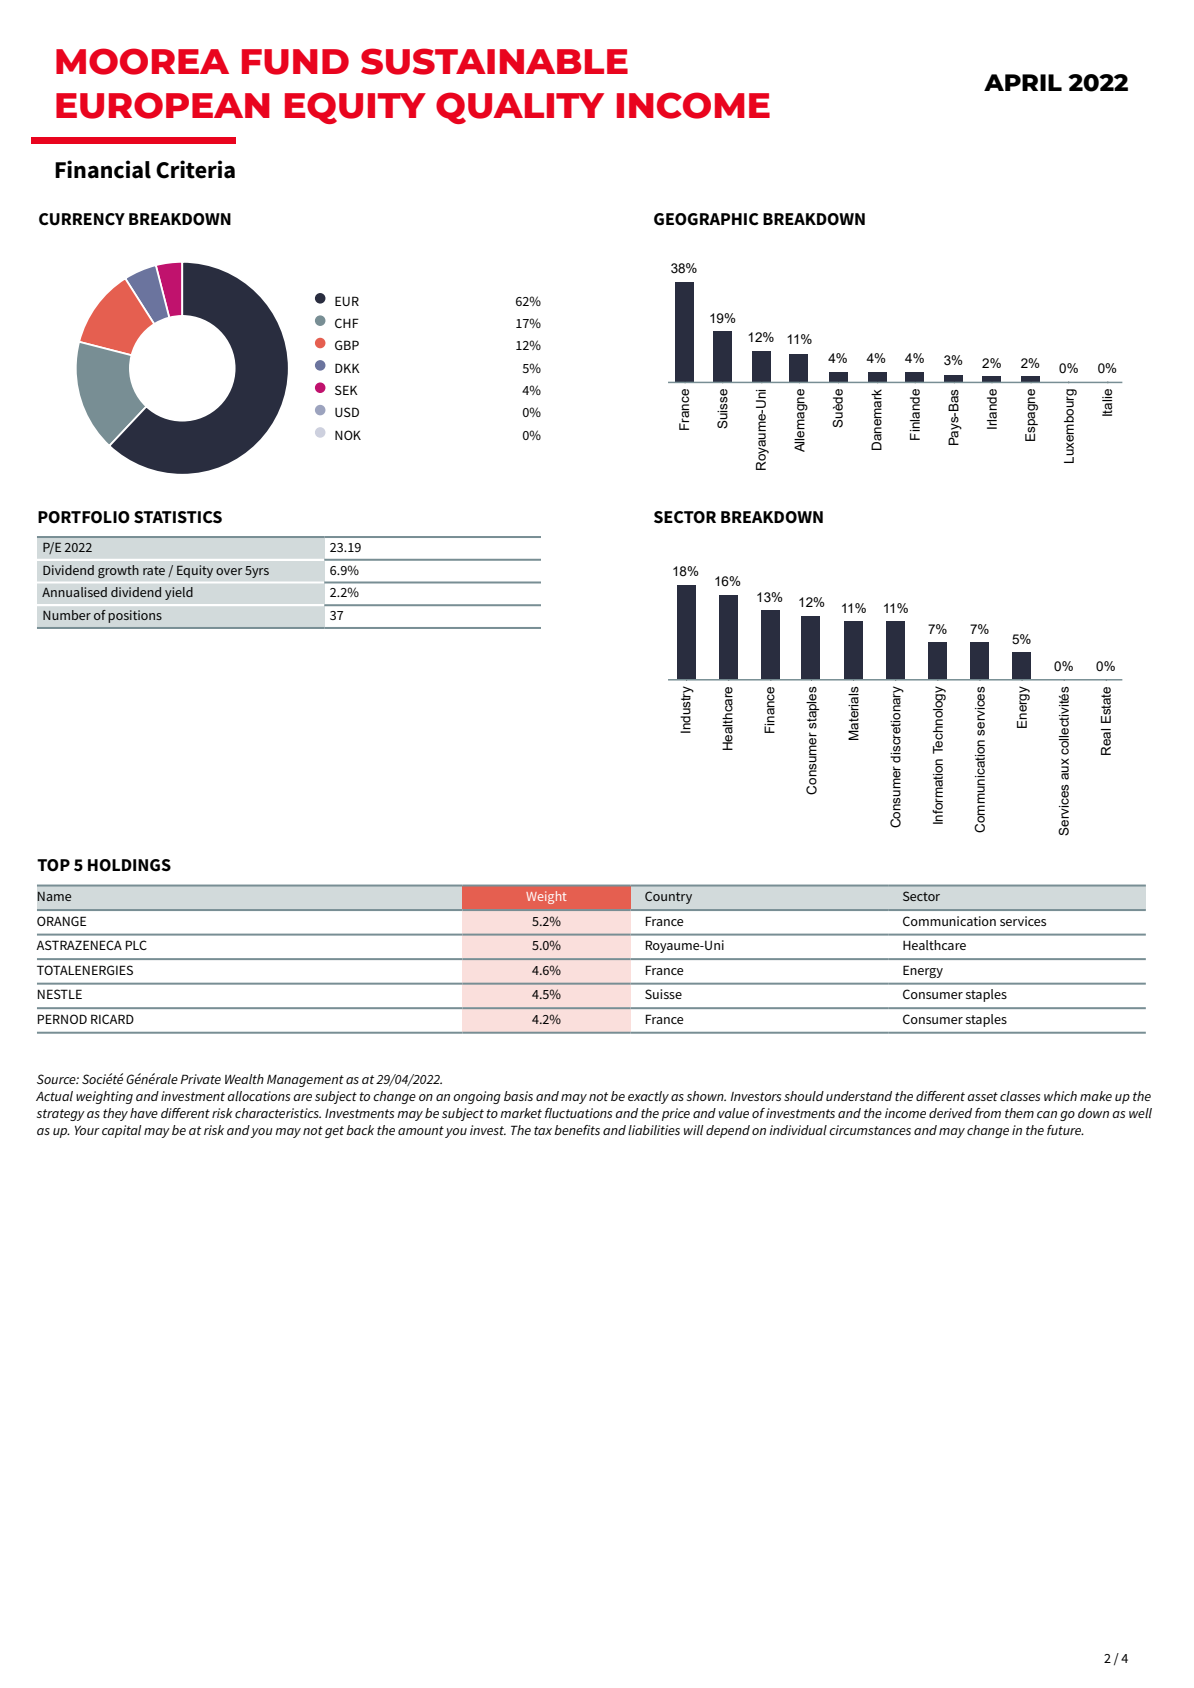 The image size is (1194, 1688). What do you see at coordinates (520, 108) in the document?
I see `QUALITY` at bounding box center [520, 108].
